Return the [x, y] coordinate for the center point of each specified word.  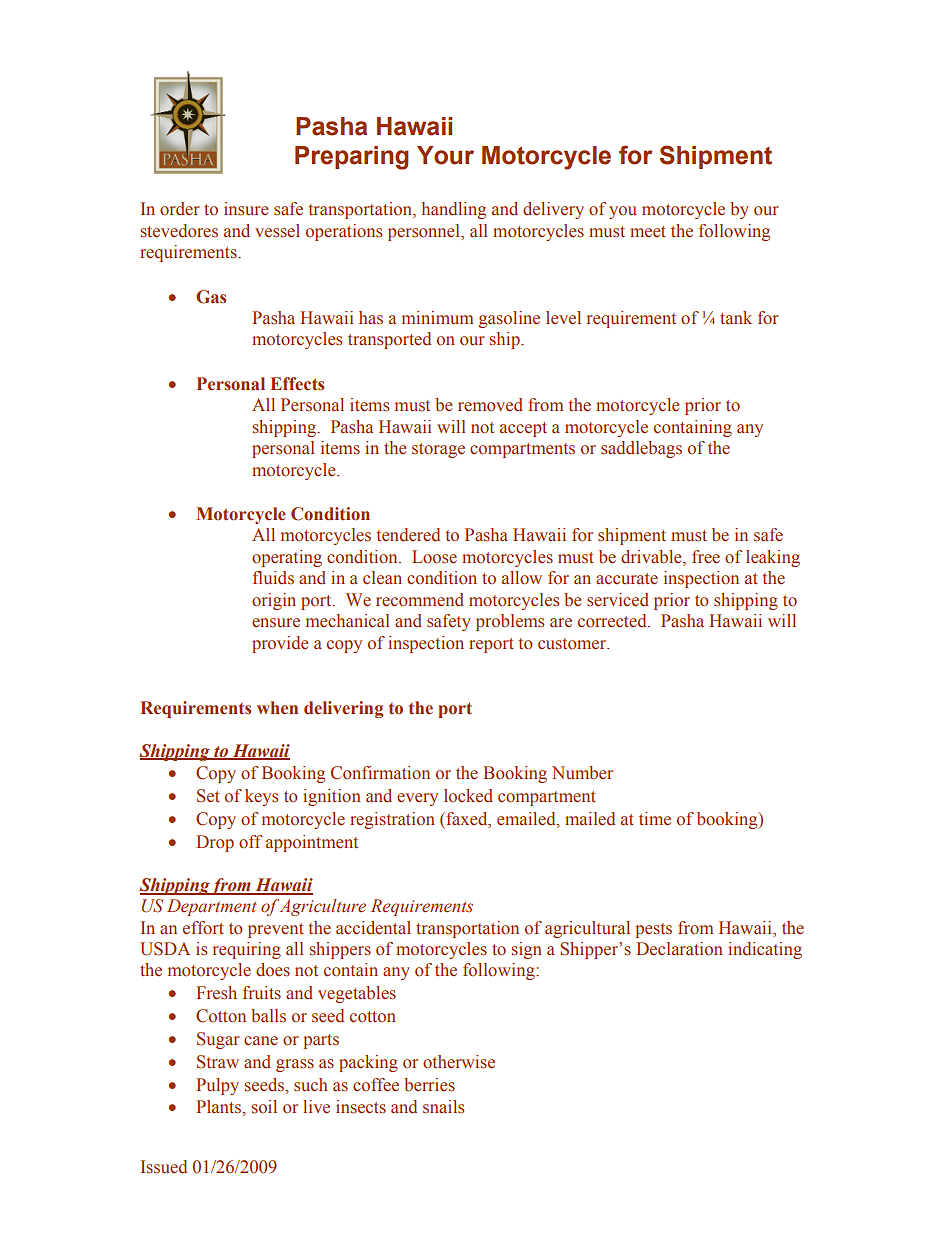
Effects [297, 384]
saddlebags [641, 449]
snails [443, 1107]
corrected [613, 621]
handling [454, 210]
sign [527, 950]
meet [648, 232]
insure [246, 209]
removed [490, 405]
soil [264, 1107]
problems [510, 622]
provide [280, 644]
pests [654, 930]
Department [212, 907]
